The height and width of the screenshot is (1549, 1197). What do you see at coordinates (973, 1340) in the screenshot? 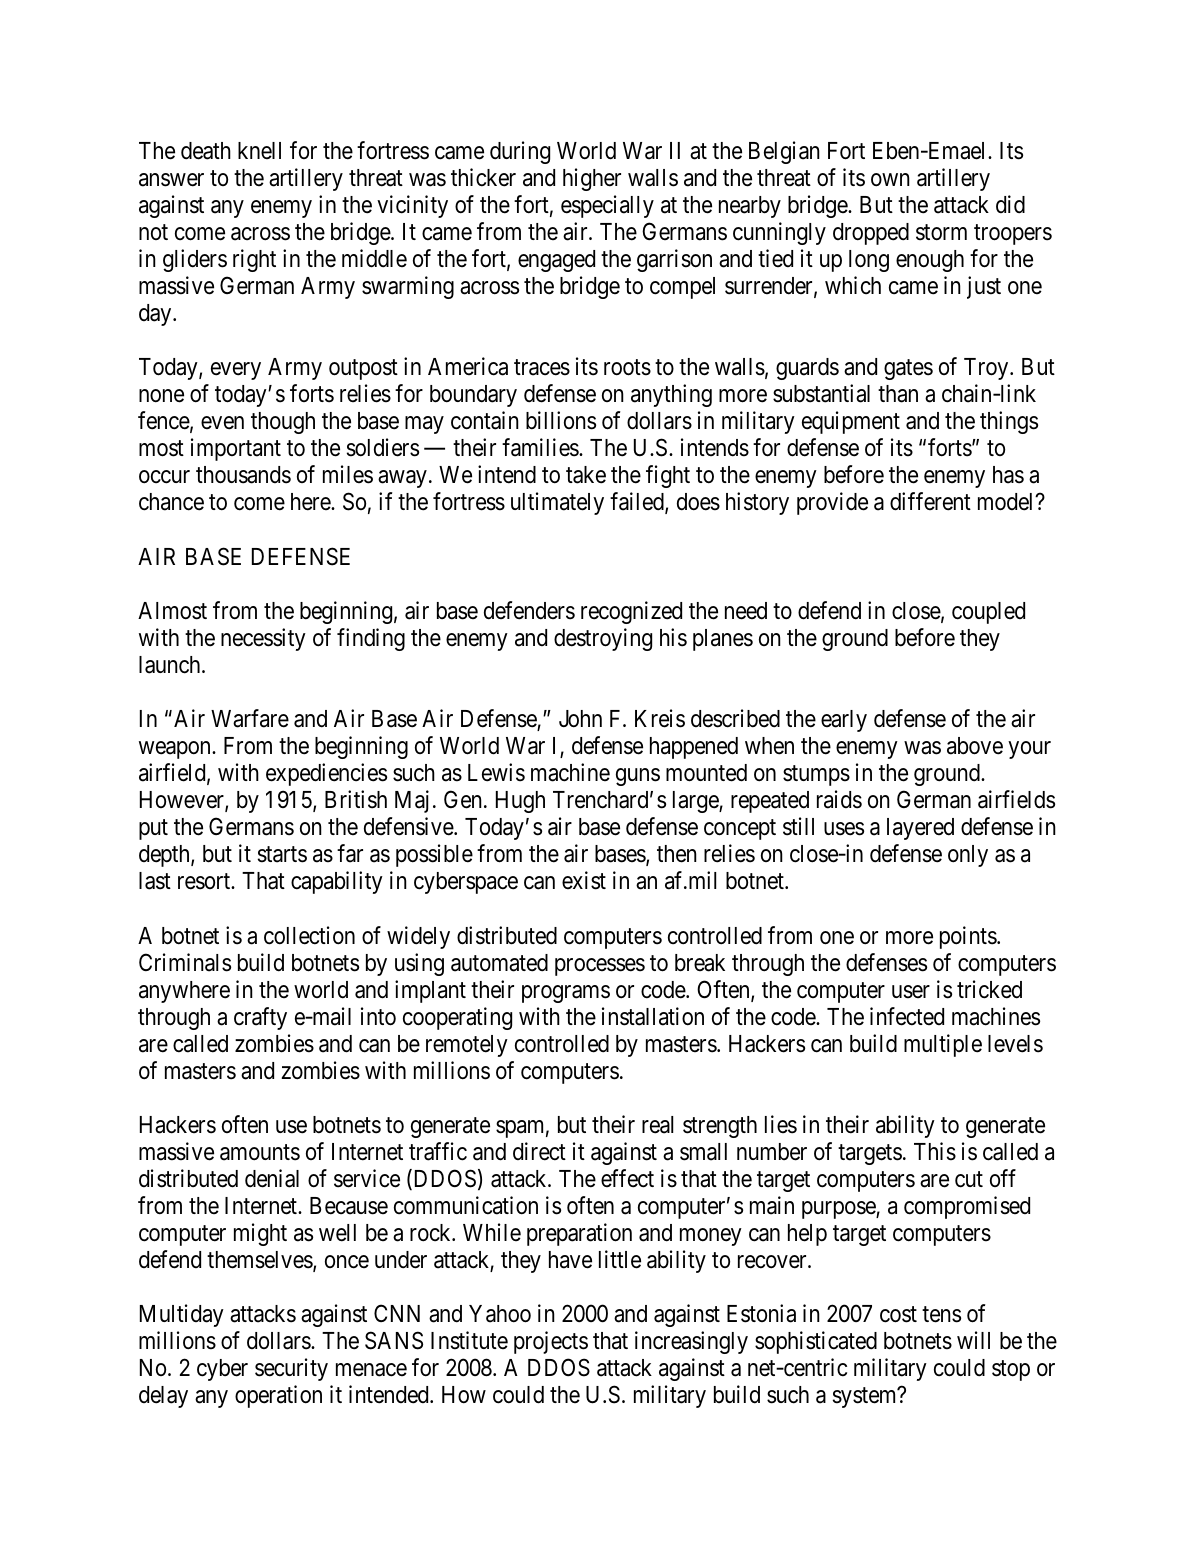
I see `will` at bounding box center [973, 1340].
